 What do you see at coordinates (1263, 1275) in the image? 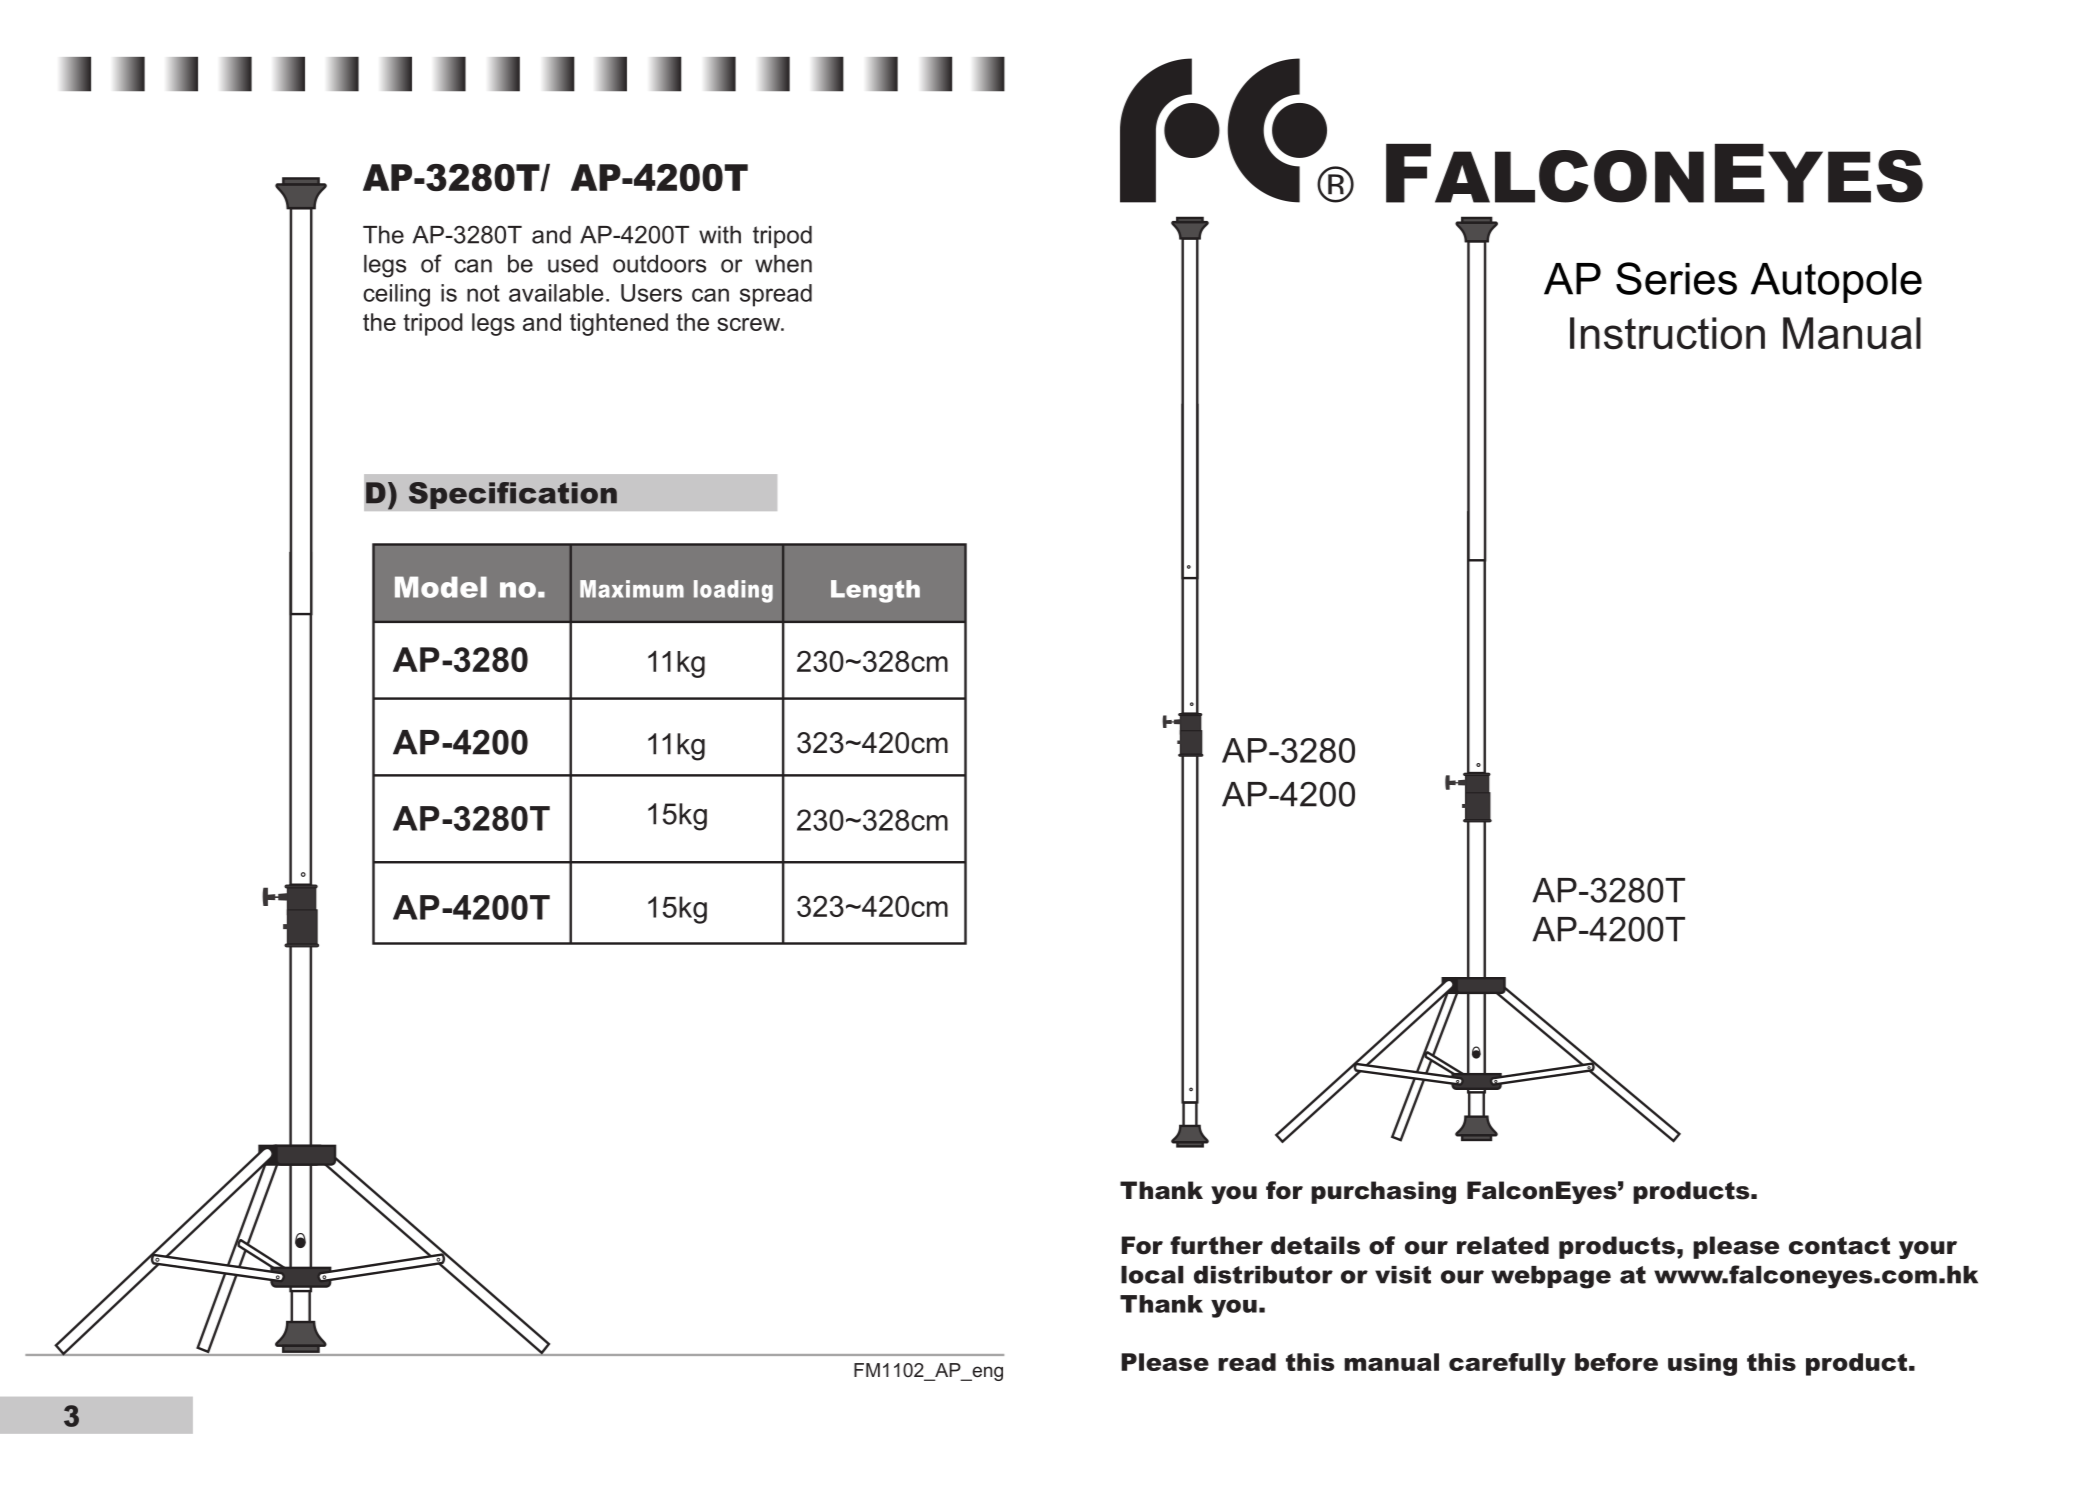
I see `distributor` at bounding box center [1263, 1275].
